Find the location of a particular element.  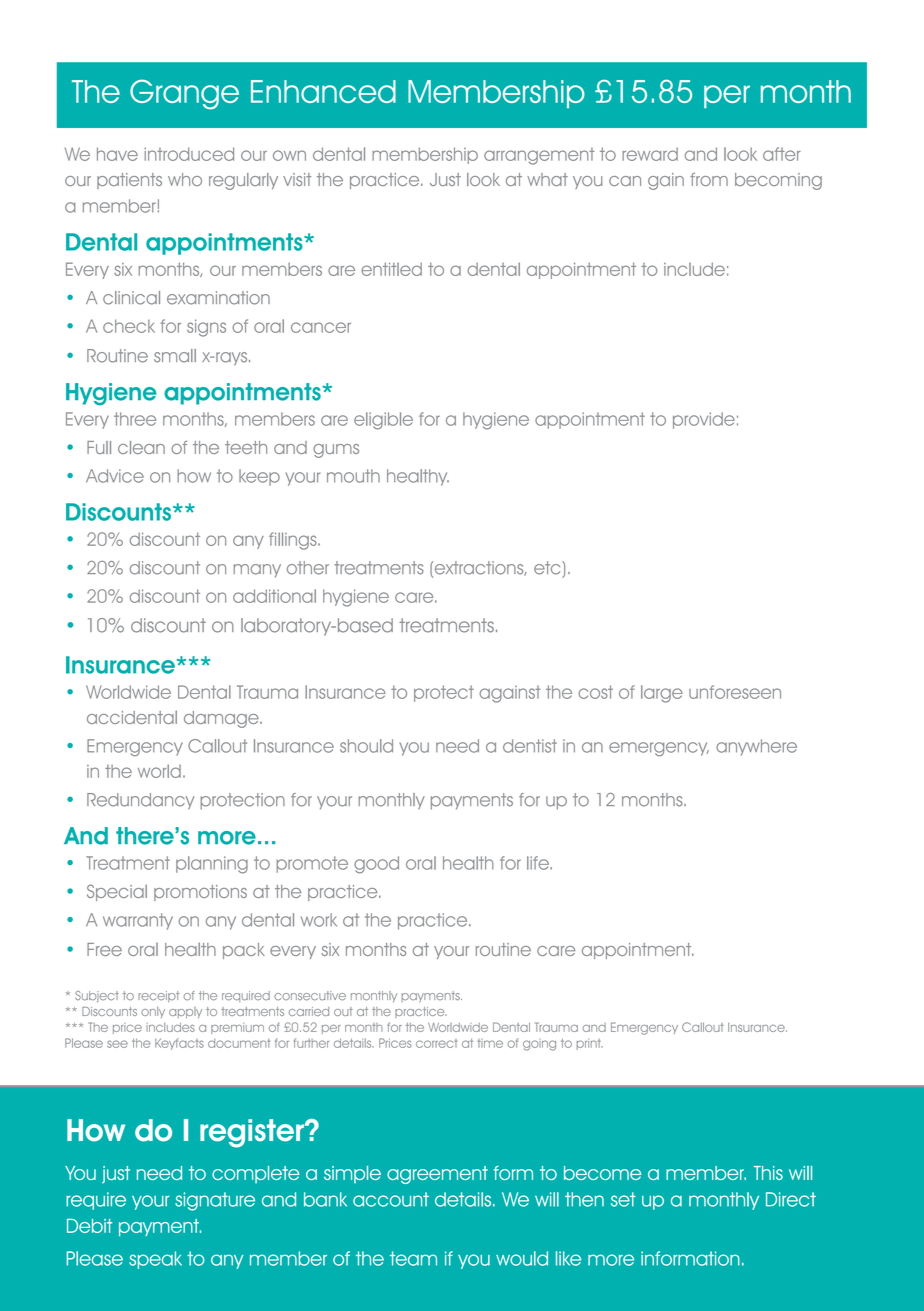

This is located at coordinates (768, 1173).
